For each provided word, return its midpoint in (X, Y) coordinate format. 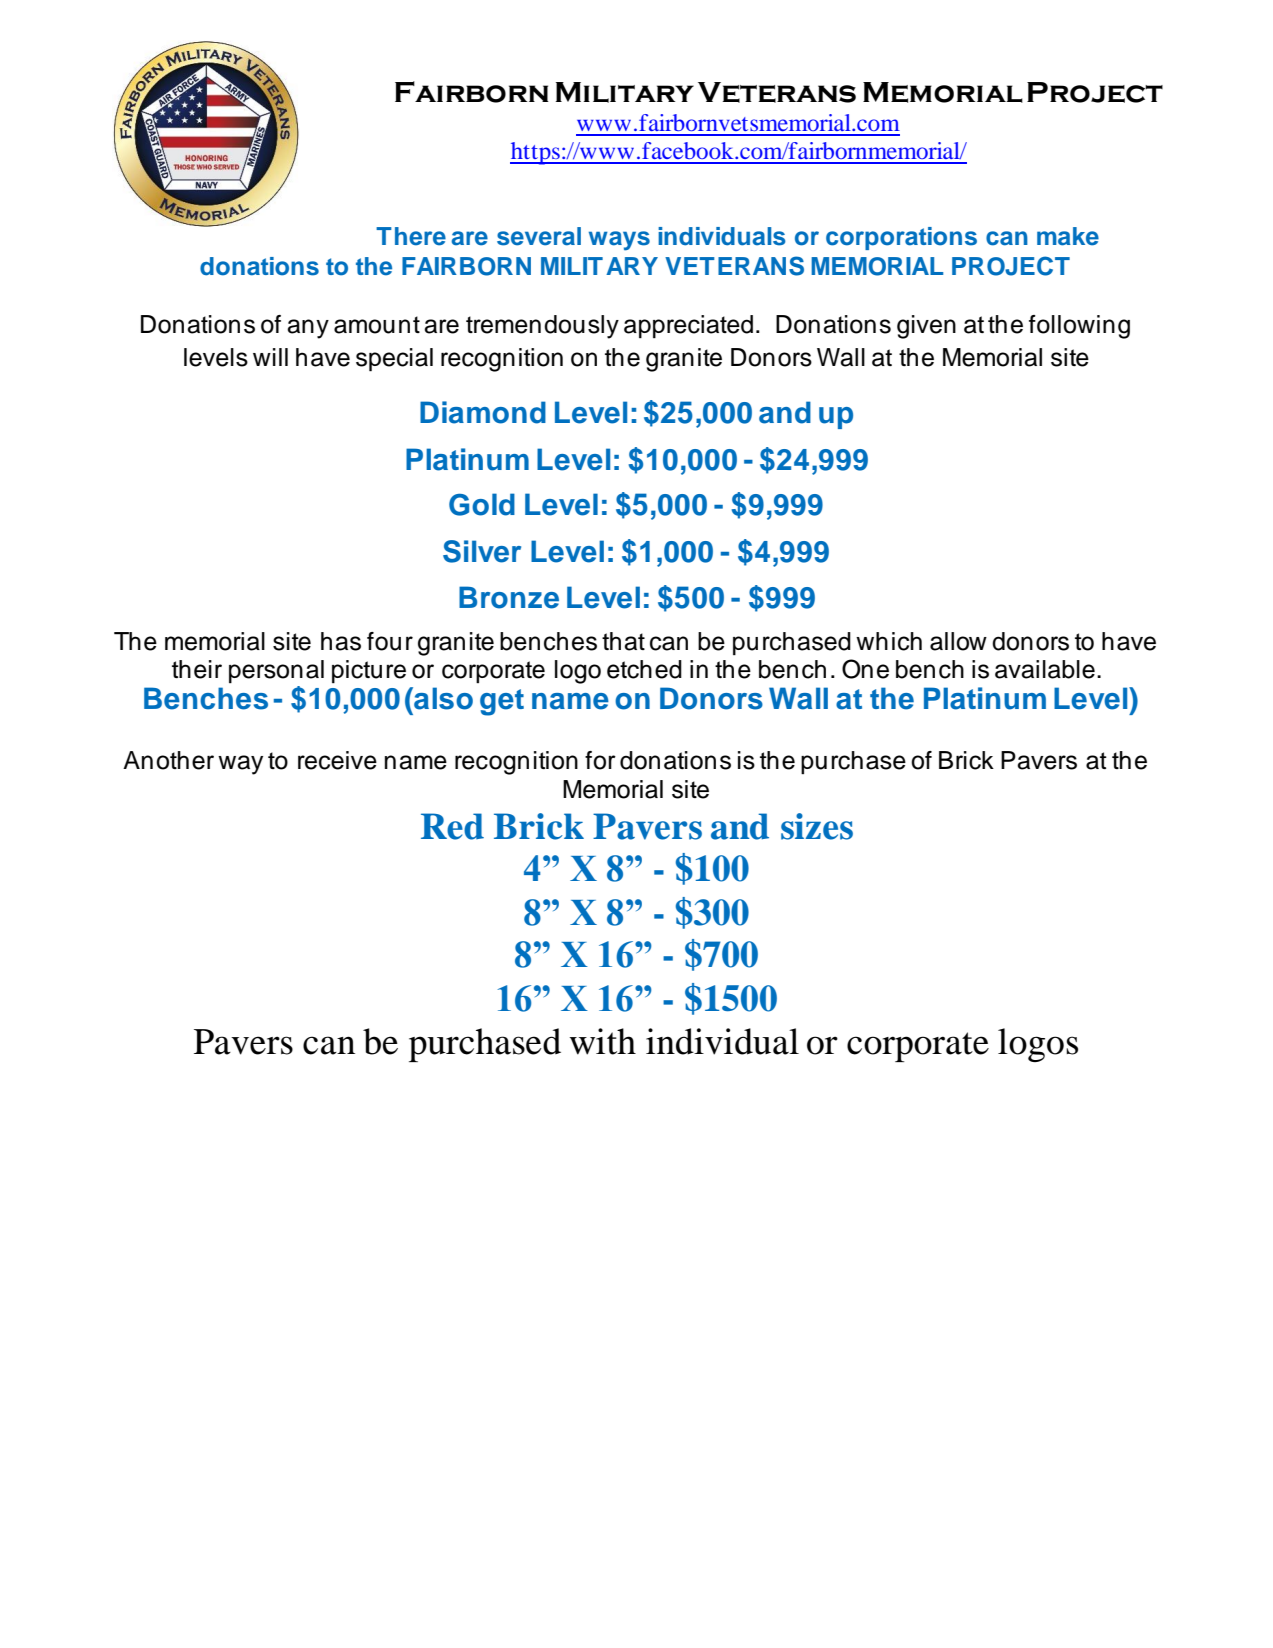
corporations (901, 238)
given (926, 327)
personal (276, 671)
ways (619, 241)
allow (958, 641)
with (602, 1041)
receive (337, 760)
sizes (817, 826)
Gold (482, 504)
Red (452, 826)
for (600, 760)
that (623, 641)
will (270, 357)
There (411, 236)
